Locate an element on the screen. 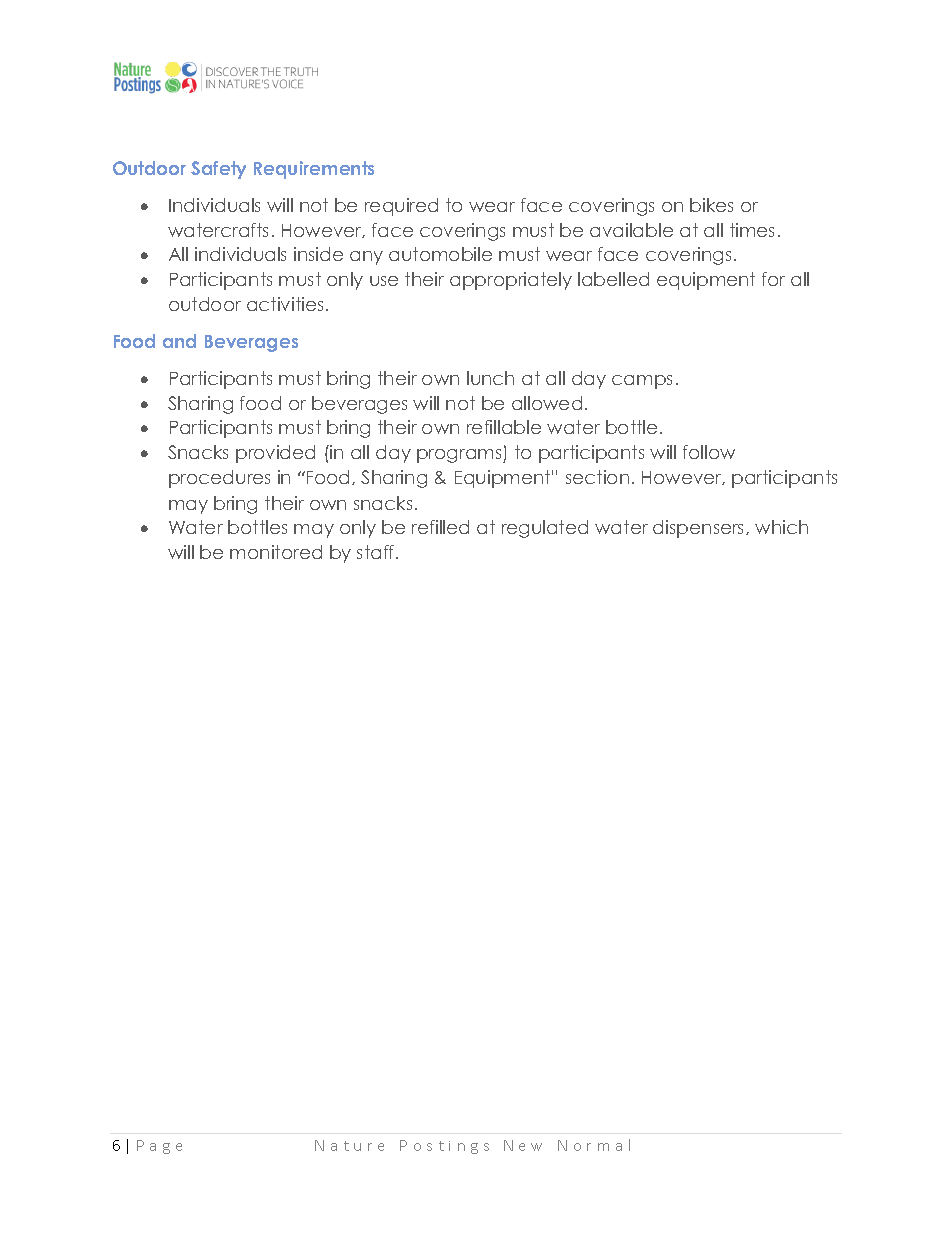  Safety is located at coordinates (218, 170).
